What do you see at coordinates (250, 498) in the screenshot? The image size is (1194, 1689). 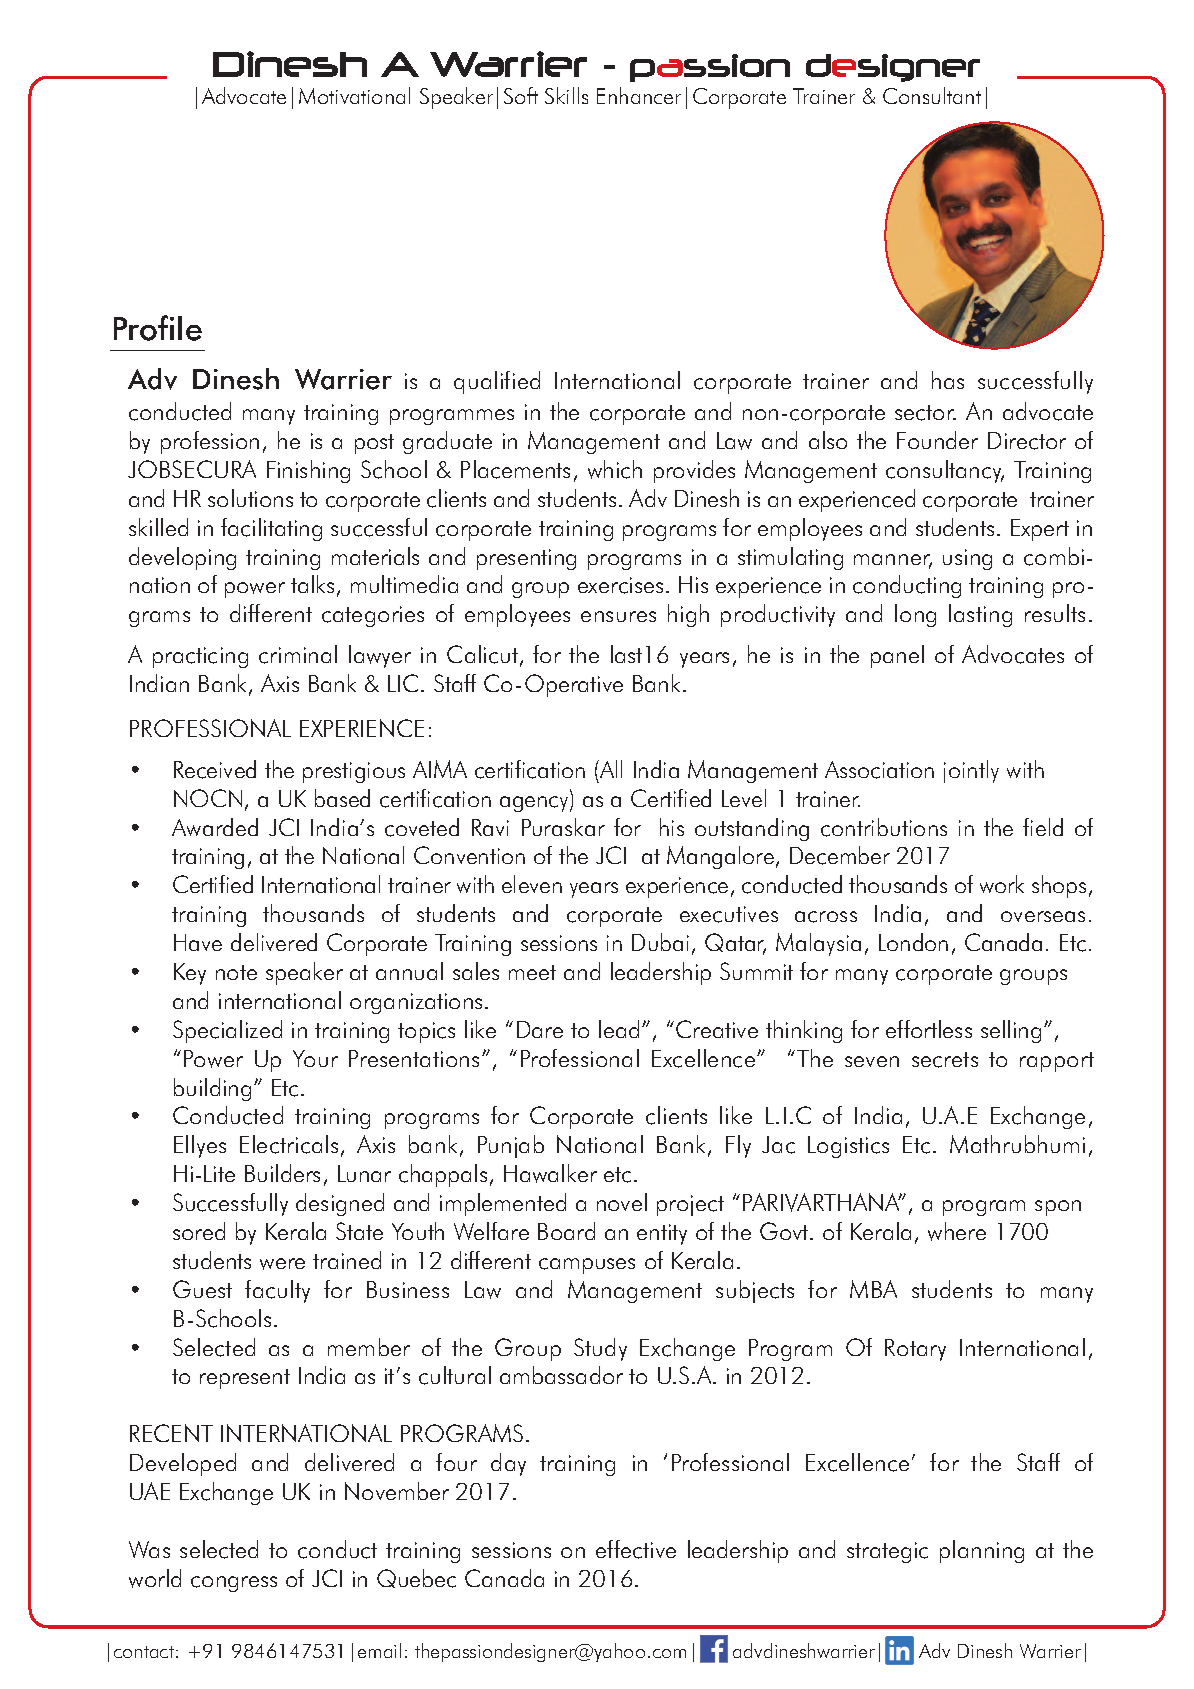 I see `solutions` at bounding box center [250, 498].
